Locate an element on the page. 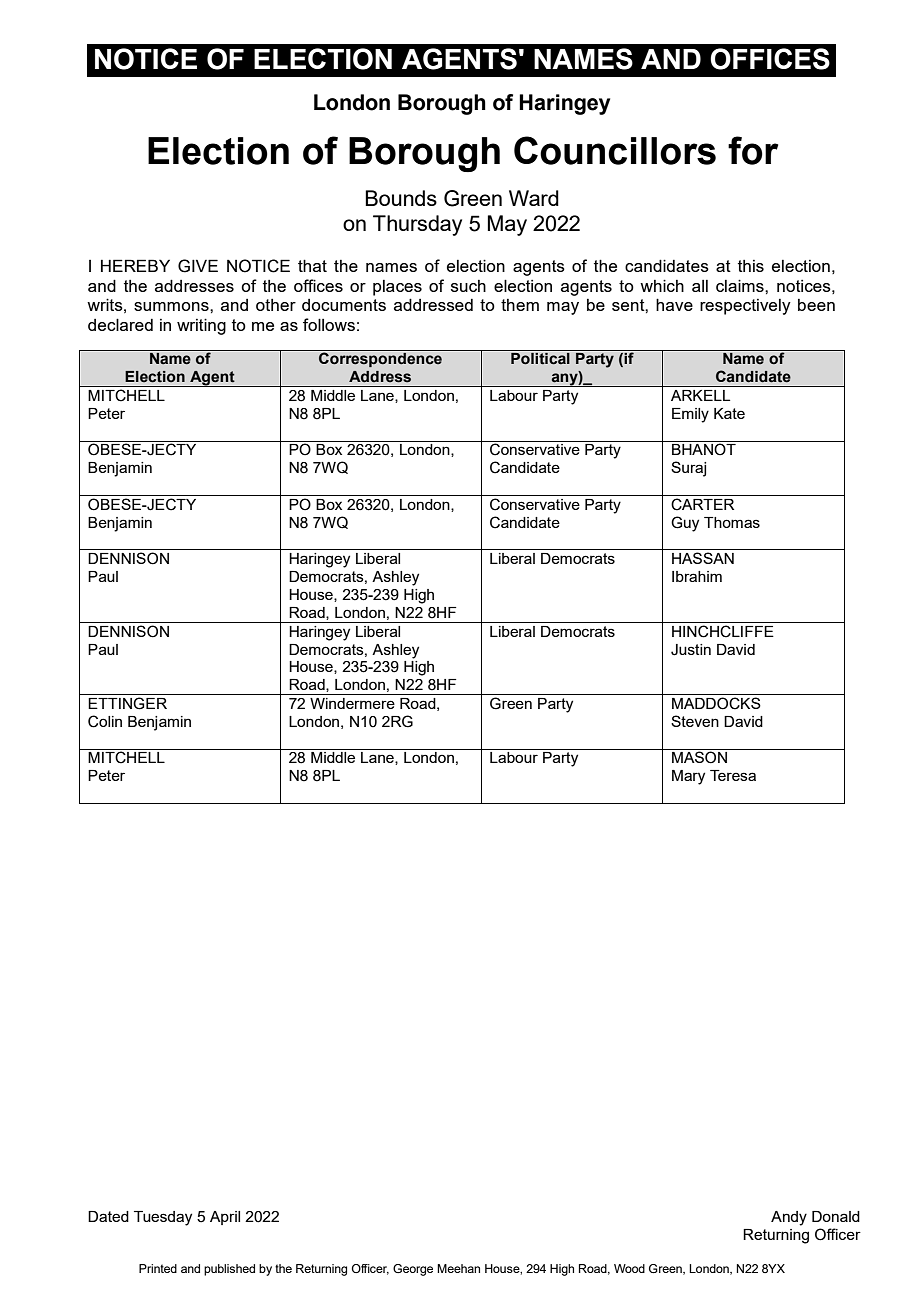 This document has height=1308, width=924. Ward is located at coordinates (534, 198).
